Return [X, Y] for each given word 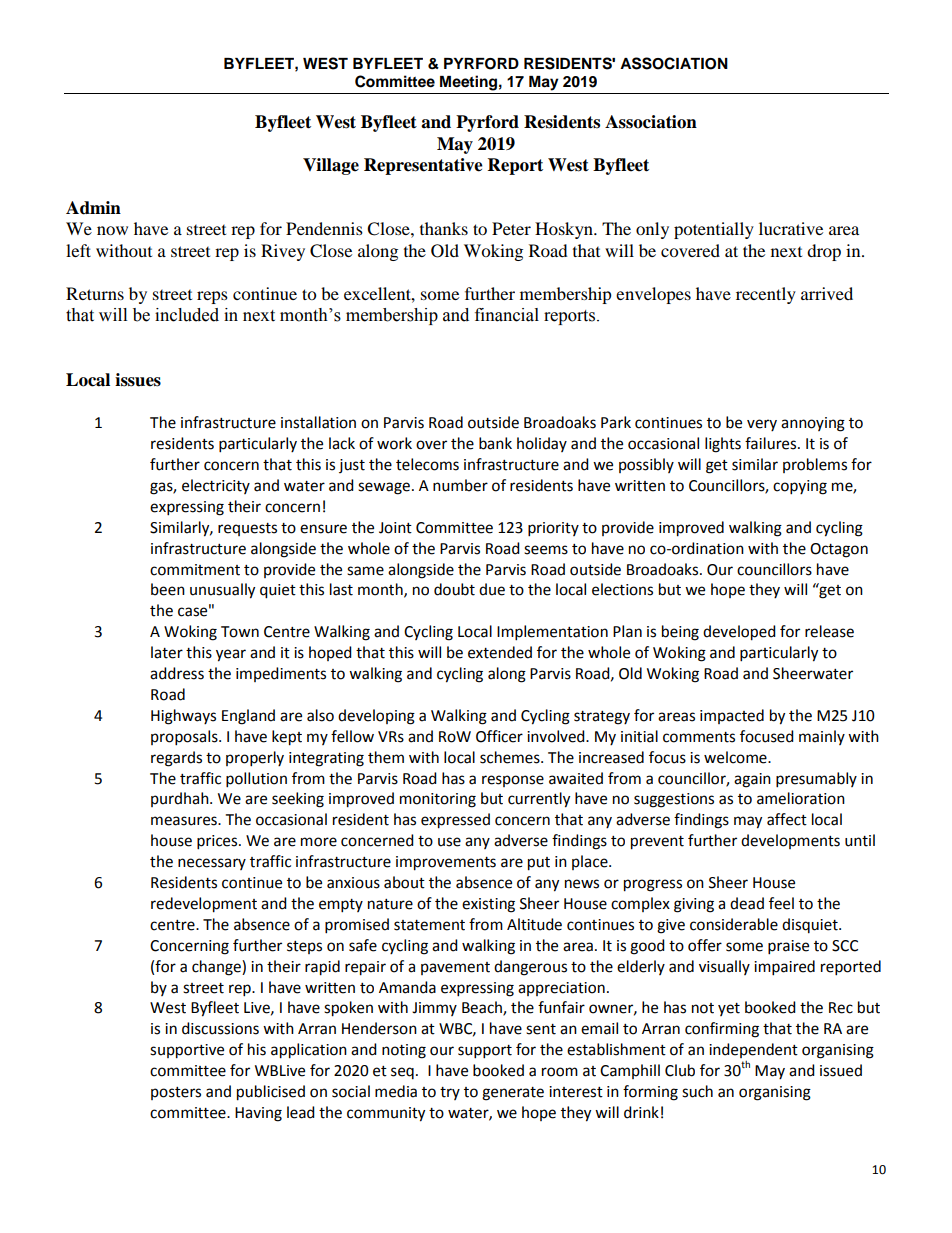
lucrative [791, 228]
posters [176, 1093]
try [450, 1093]
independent [753, 1050]
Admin [93, 208]
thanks [444, 228]
